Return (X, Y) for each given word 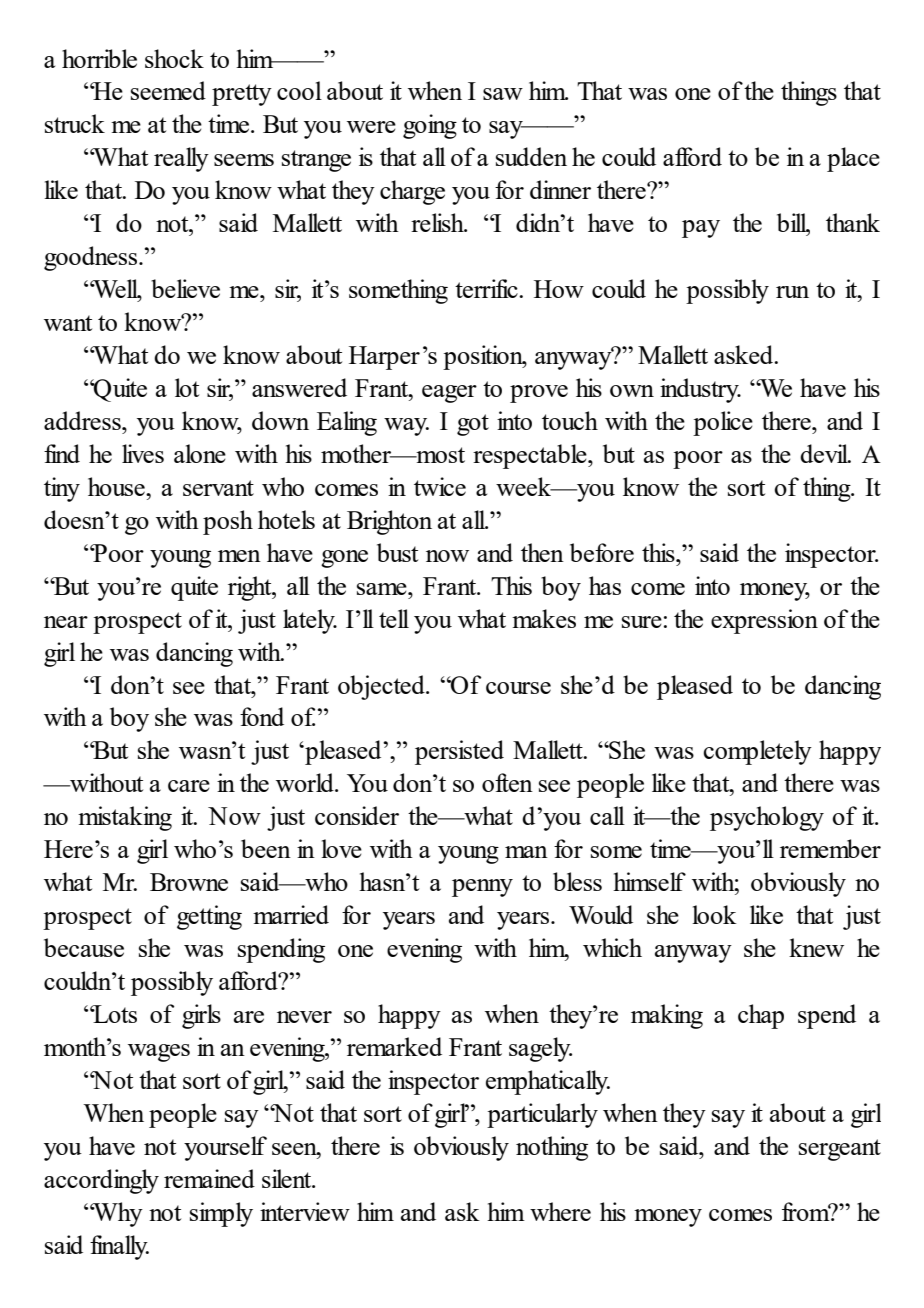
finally (119, 1247)
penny (482, 888)
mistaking (125, 818)
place (853, 159)
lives (143, 453)
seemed (168, 90)
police (723, 423)
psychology (767, 818)
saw (503, 94)
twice (440, 486)
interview (305, 1211)
